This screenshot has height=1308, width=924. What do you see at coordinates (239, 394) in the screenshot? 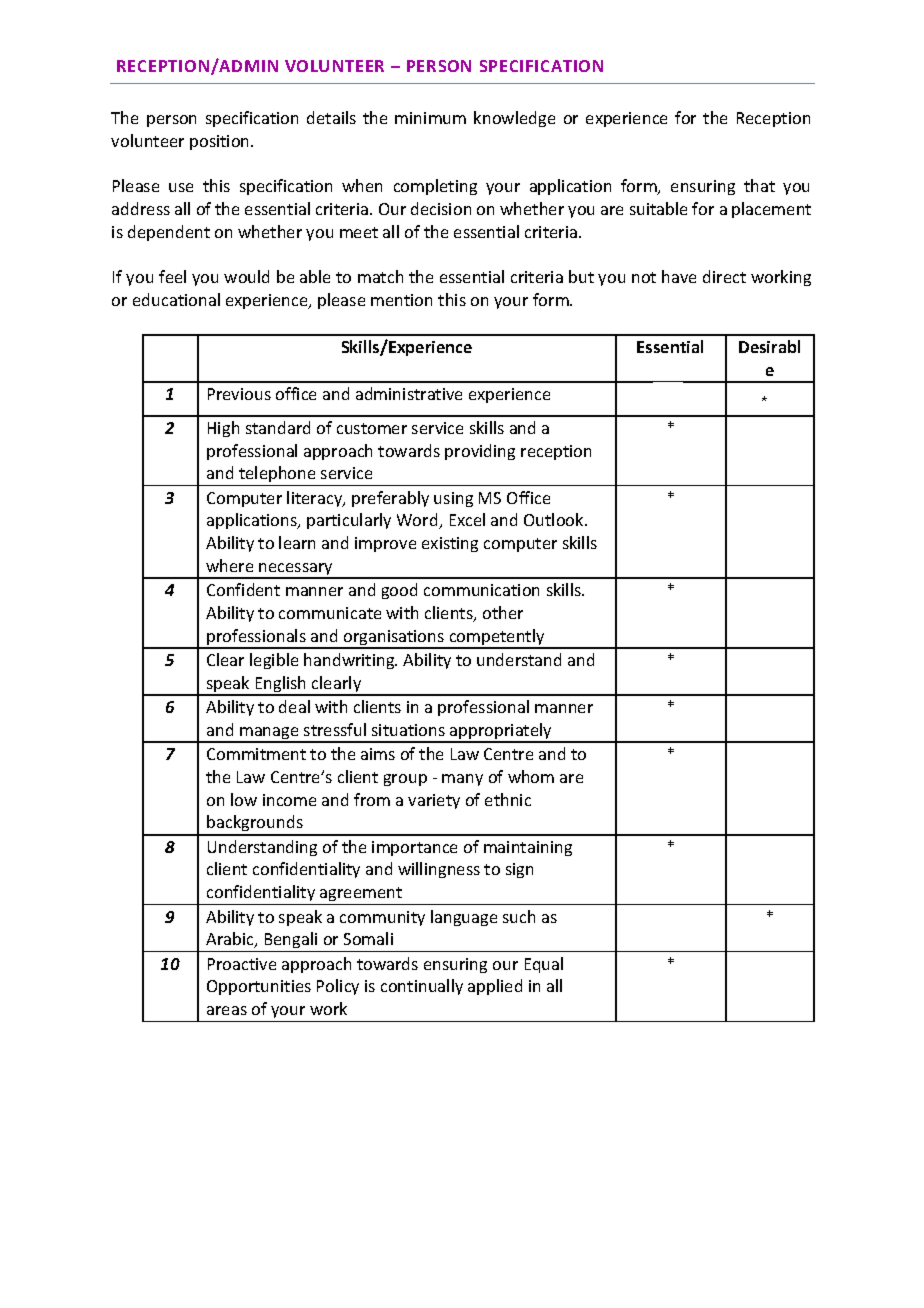
I see `Previous` at bounding box center [239, 394].
